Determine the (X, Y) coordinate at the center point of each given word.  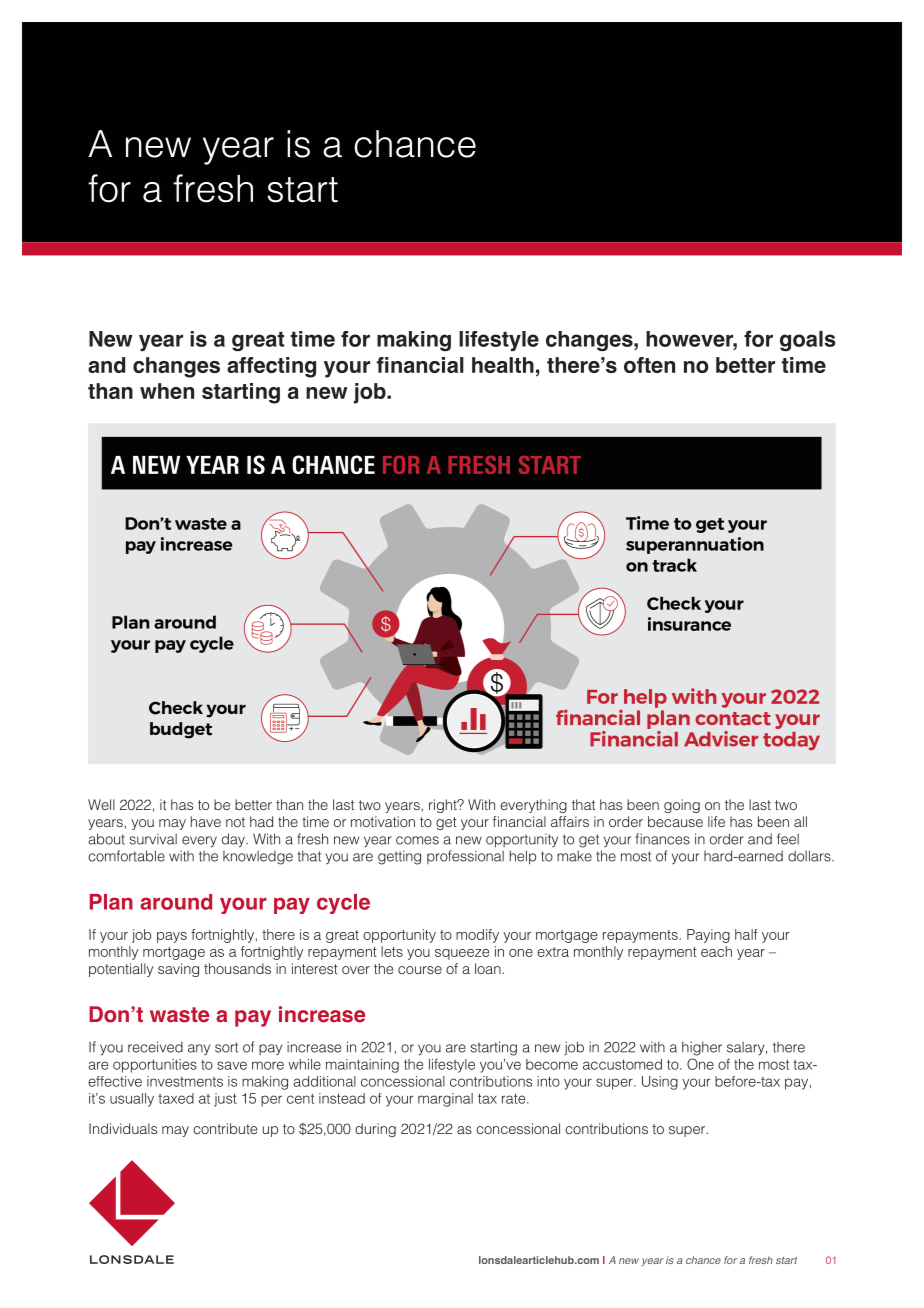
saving (178, 970)
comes (417, 840)
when (167, 391)
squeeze (462, 954)
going (682, 806)
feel (788, 839)
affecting (271, 367)
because (675, 821)
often (649, 365)
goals (807, 341)
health (503, 365)
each (716, 951)
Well (101, 804)
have (206, 821)
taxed (176, 1098)
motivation (383, 821)
